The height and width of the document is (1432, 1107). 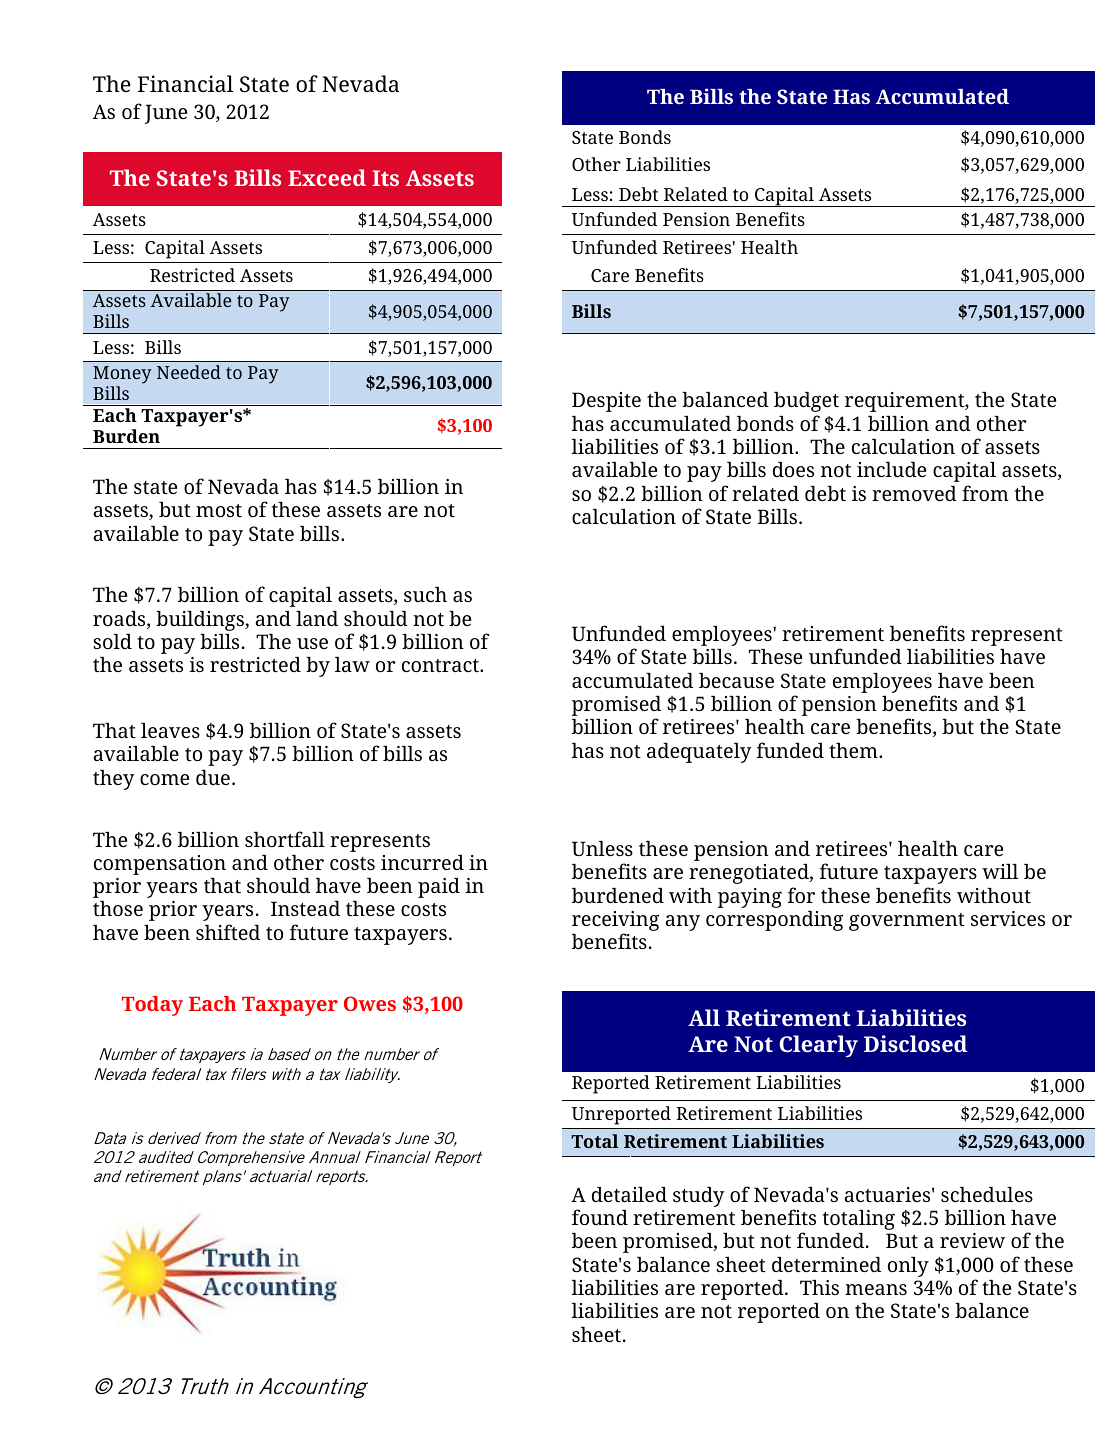 I want to click on budget, so click(x=806, y=402).
